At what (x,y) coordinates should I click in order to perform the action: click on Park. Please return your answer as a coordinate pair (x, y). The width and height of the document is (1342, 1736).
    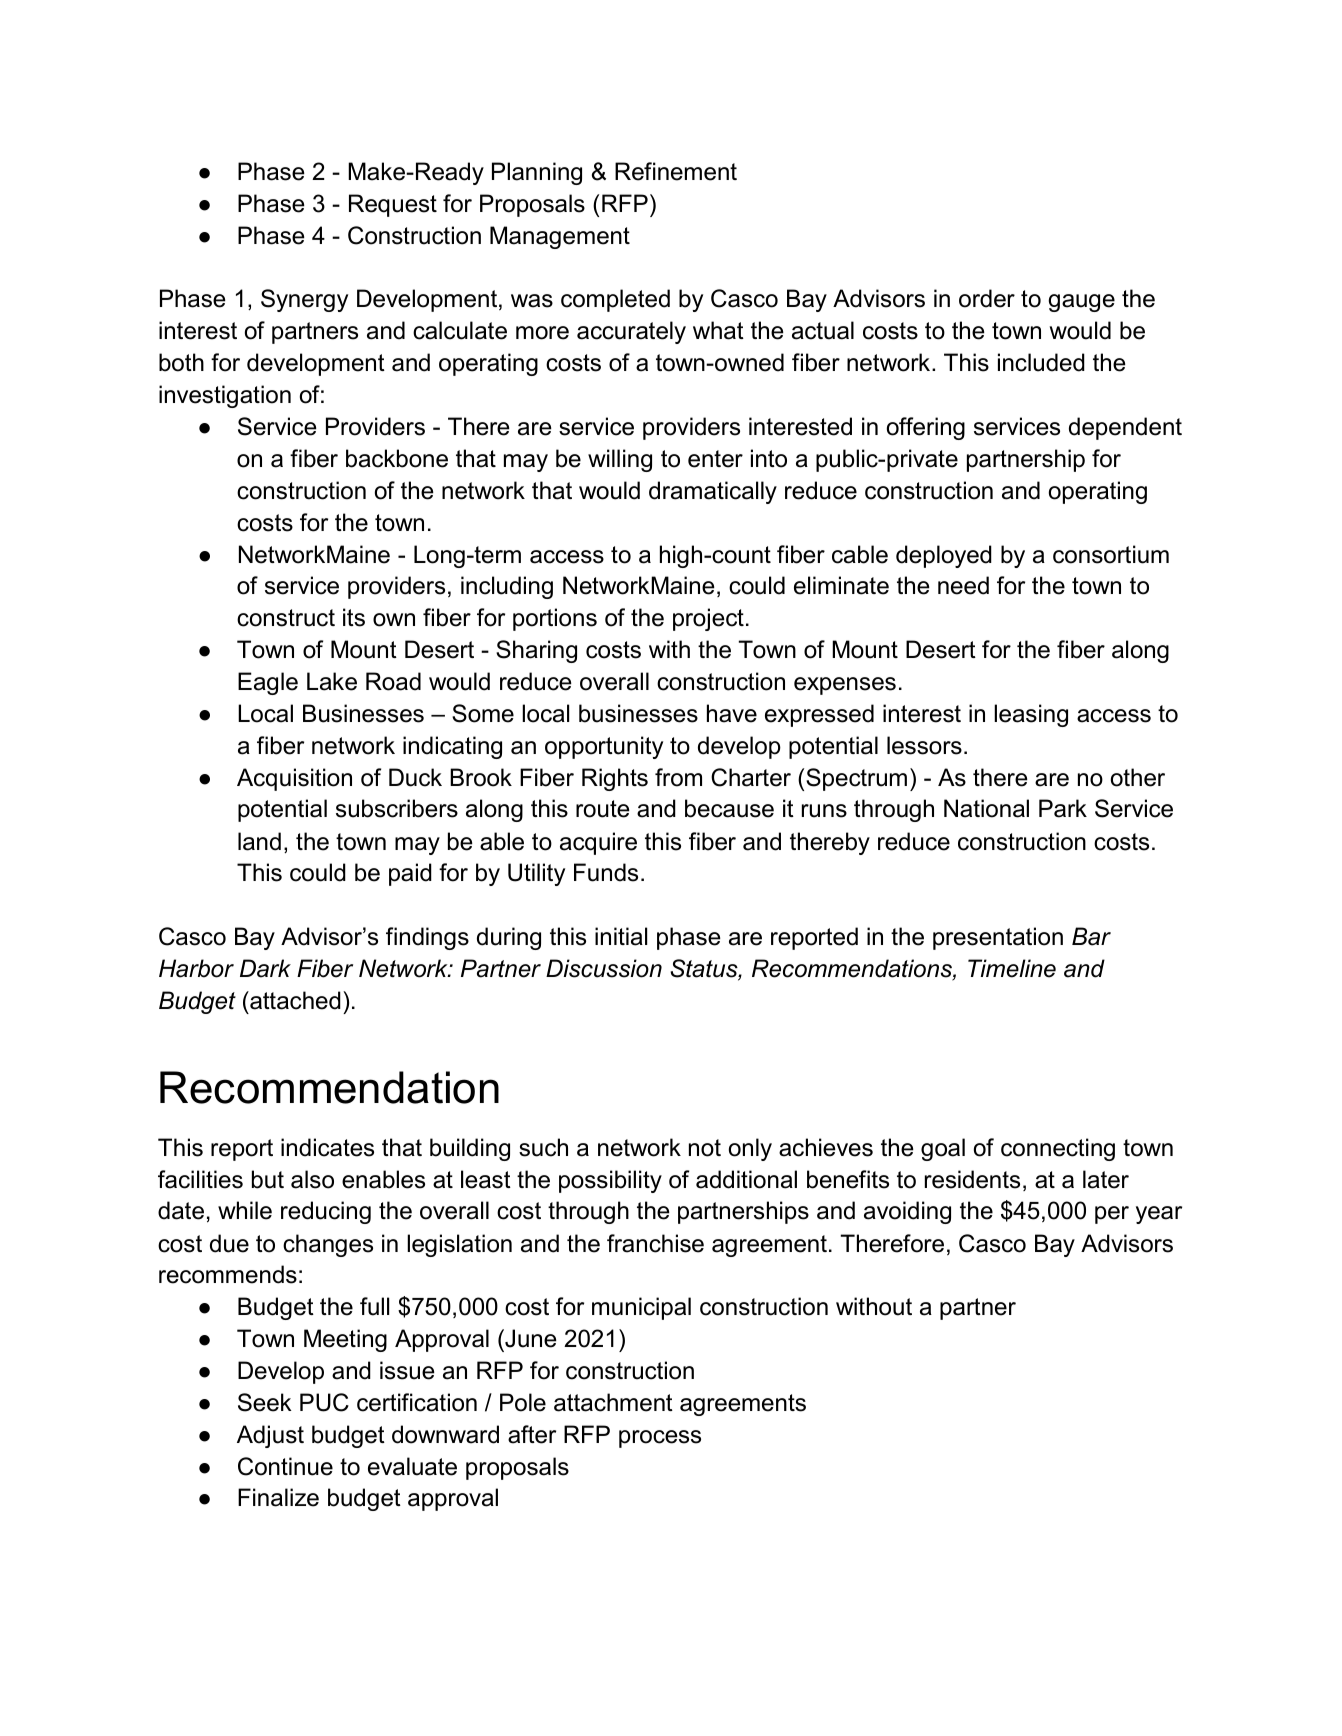
    Looking at the image, I should click on (1063, 808).
